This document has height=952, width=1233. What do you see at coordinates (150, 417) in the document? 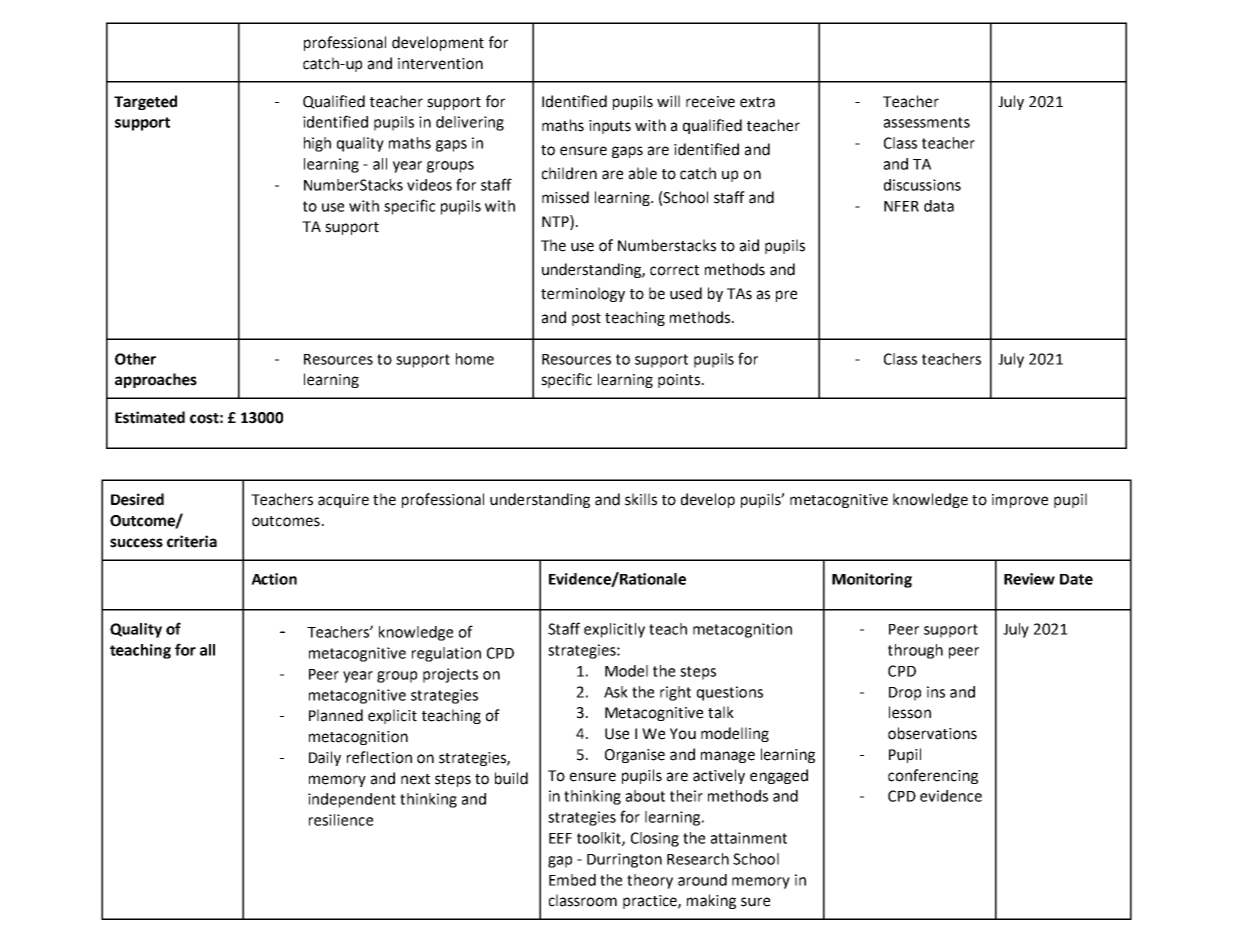
I see `Estimated` at bounding box center [150, 417].
